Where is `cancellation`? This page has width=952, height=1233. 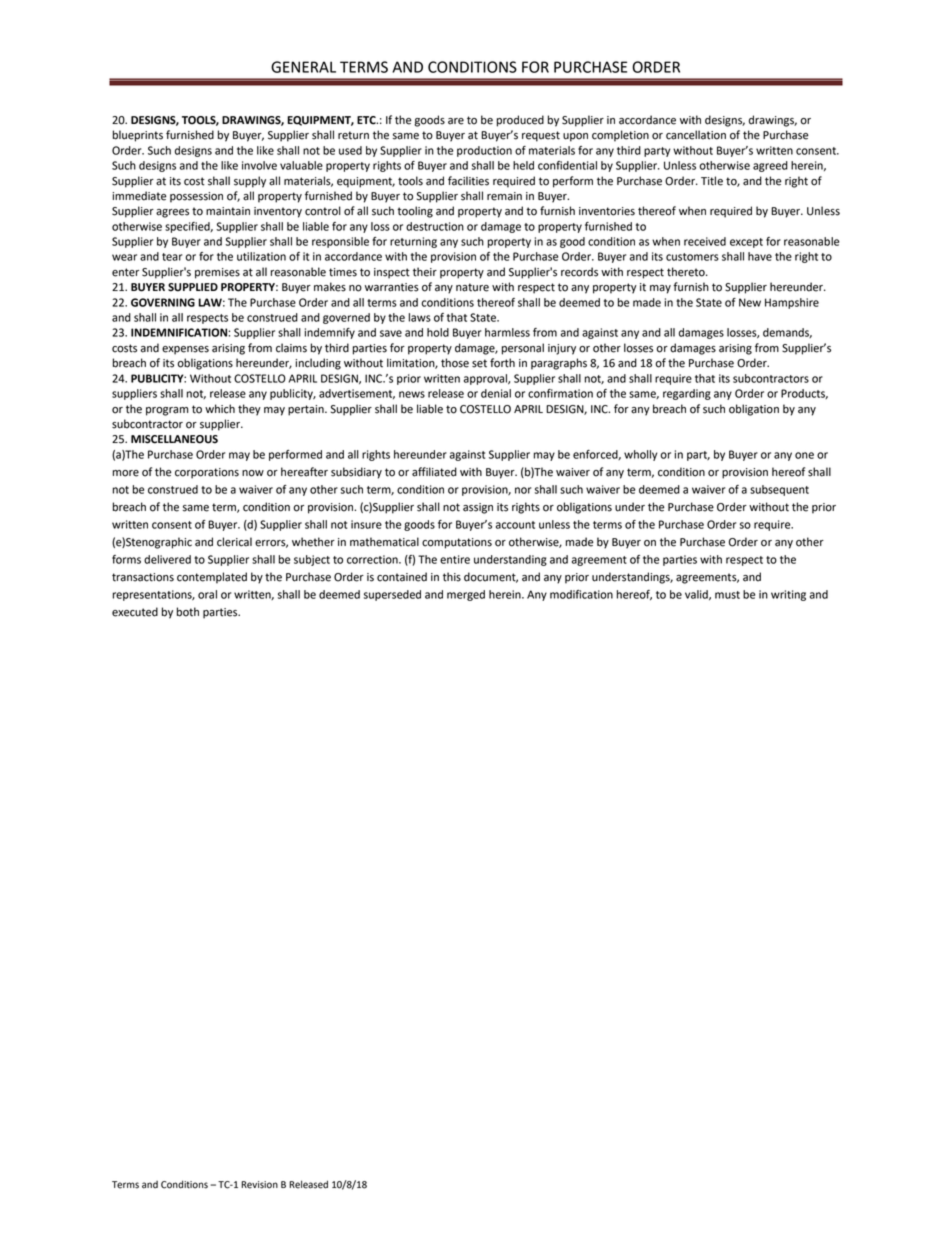 cancellation is located at coordinates (696, 135).
